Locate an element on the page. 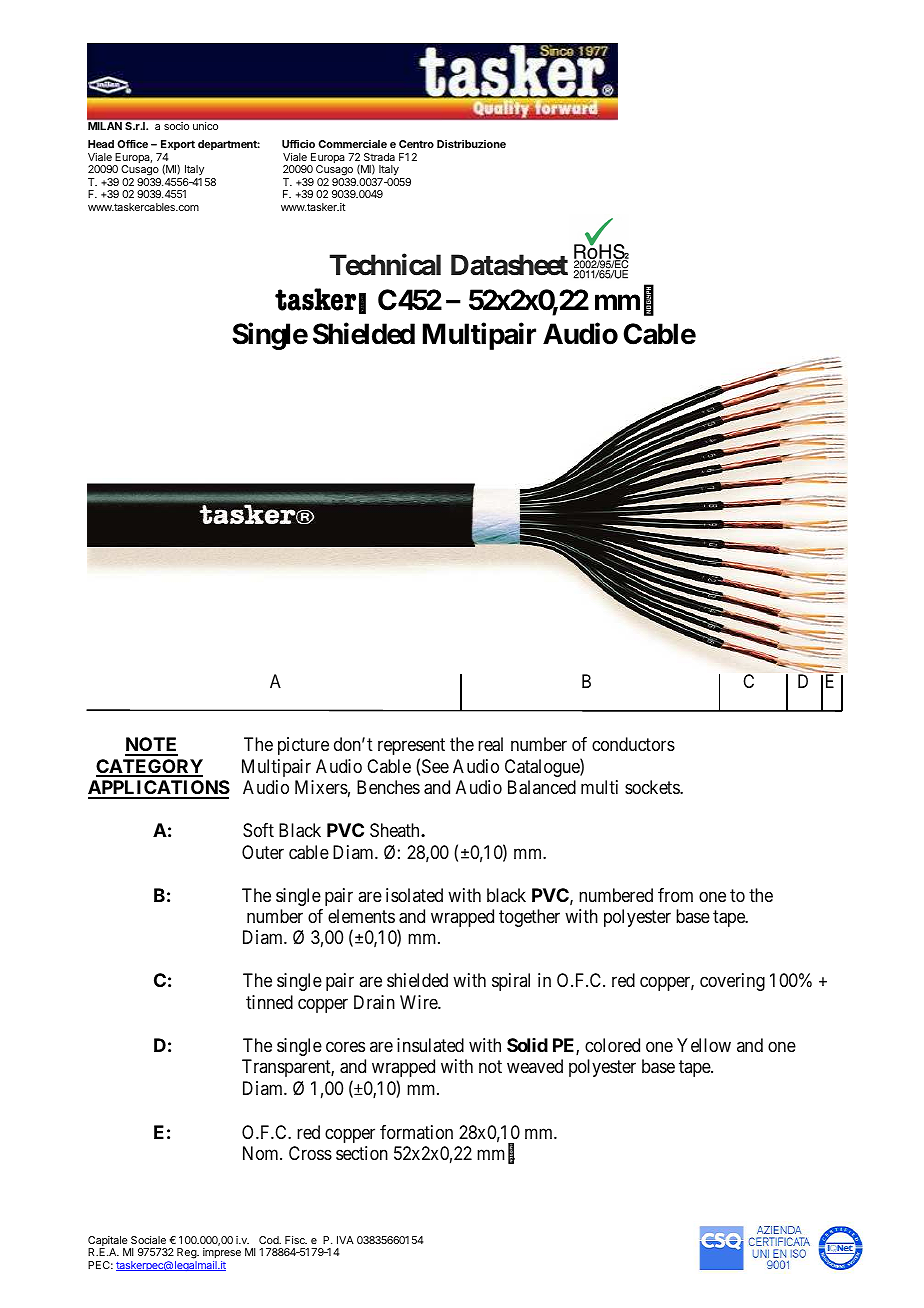 Image resolution: width=924 pixels, height=1308 pixels. conductors is located at coordinates (633, 744).
